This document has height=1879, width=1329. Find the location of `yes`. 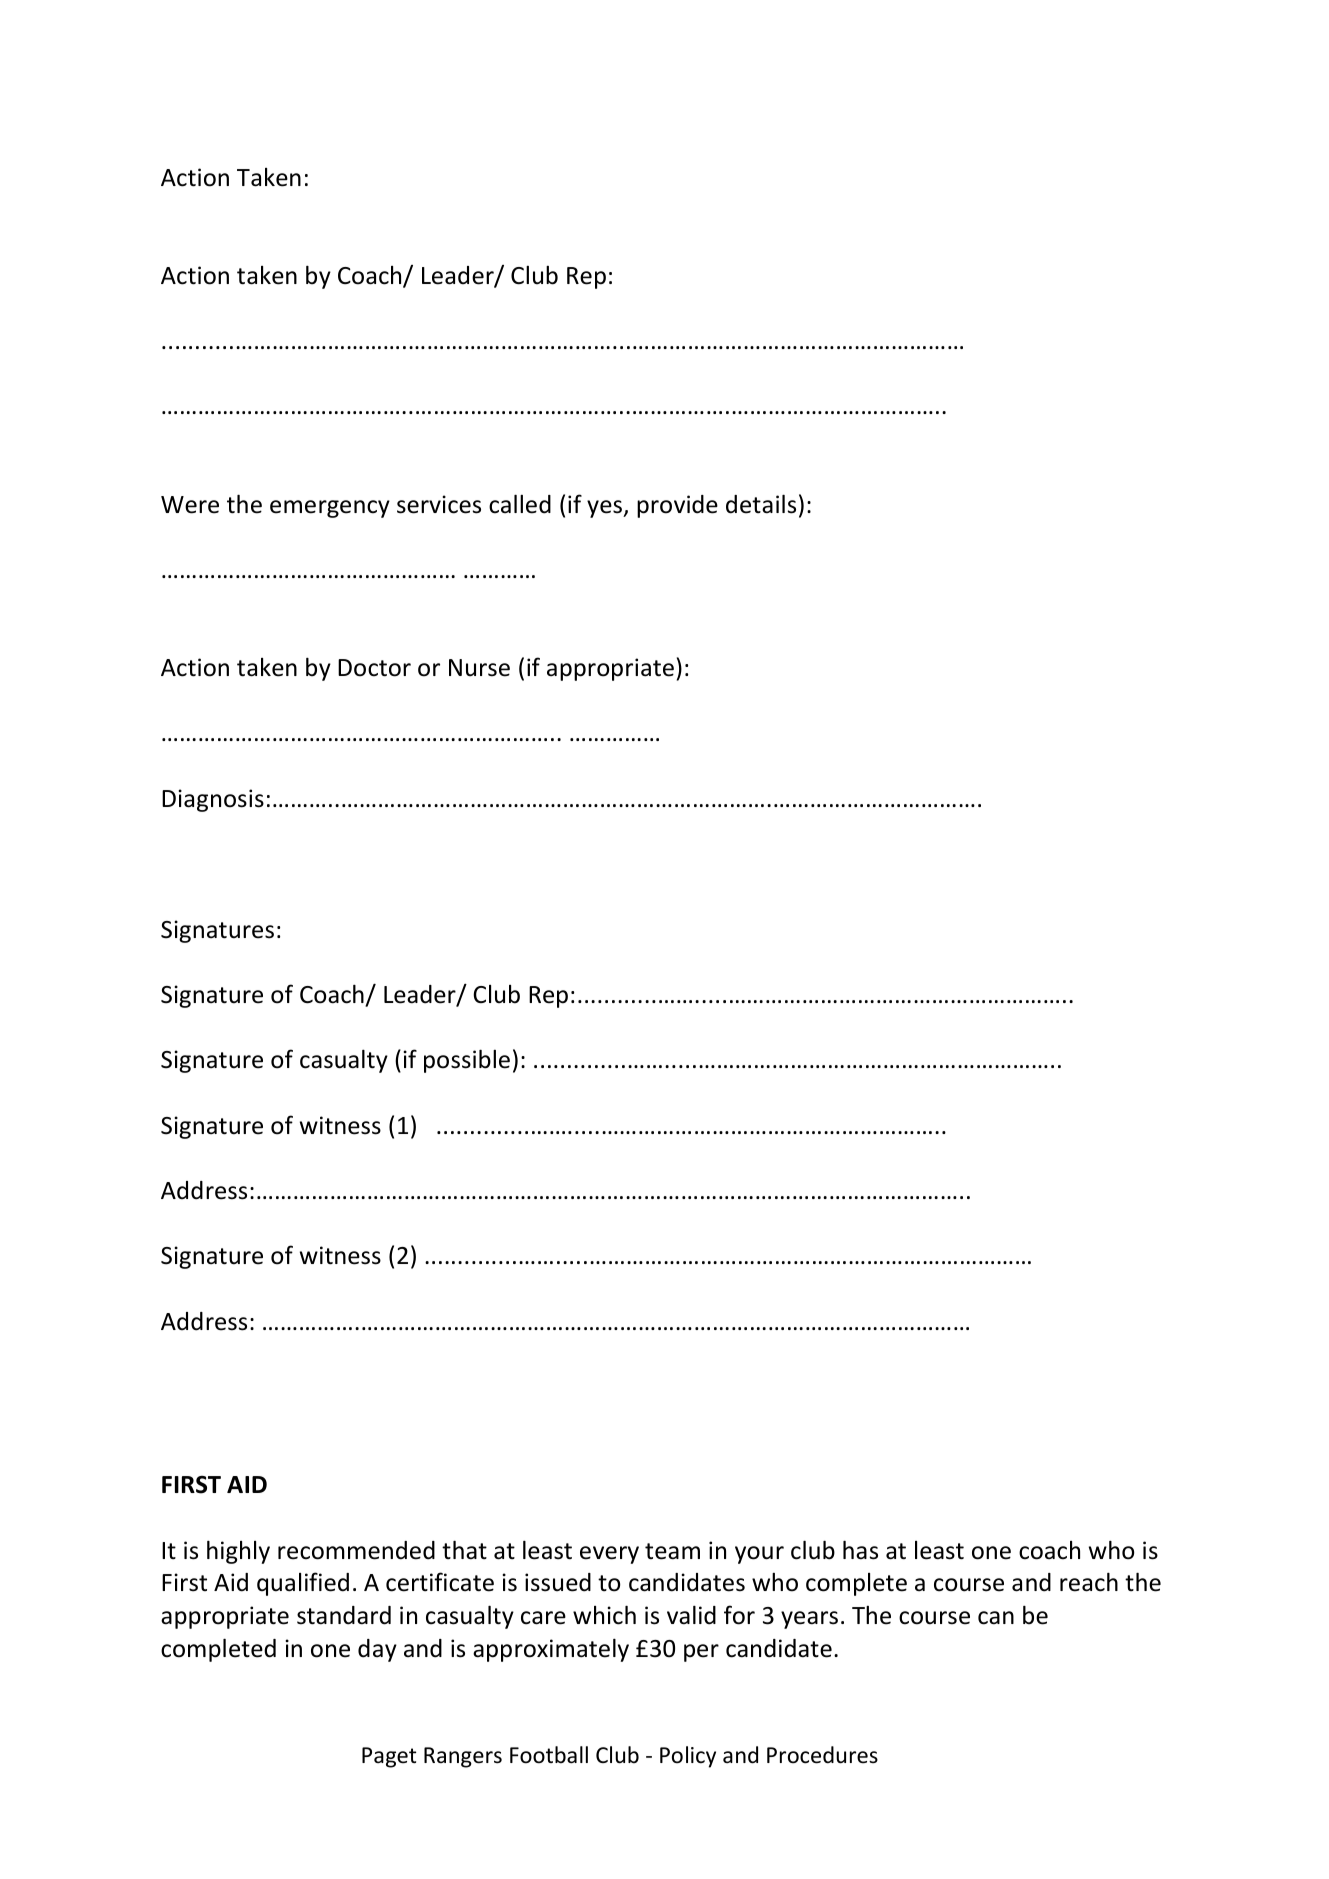

yes is located at coordinates (606, 509).
